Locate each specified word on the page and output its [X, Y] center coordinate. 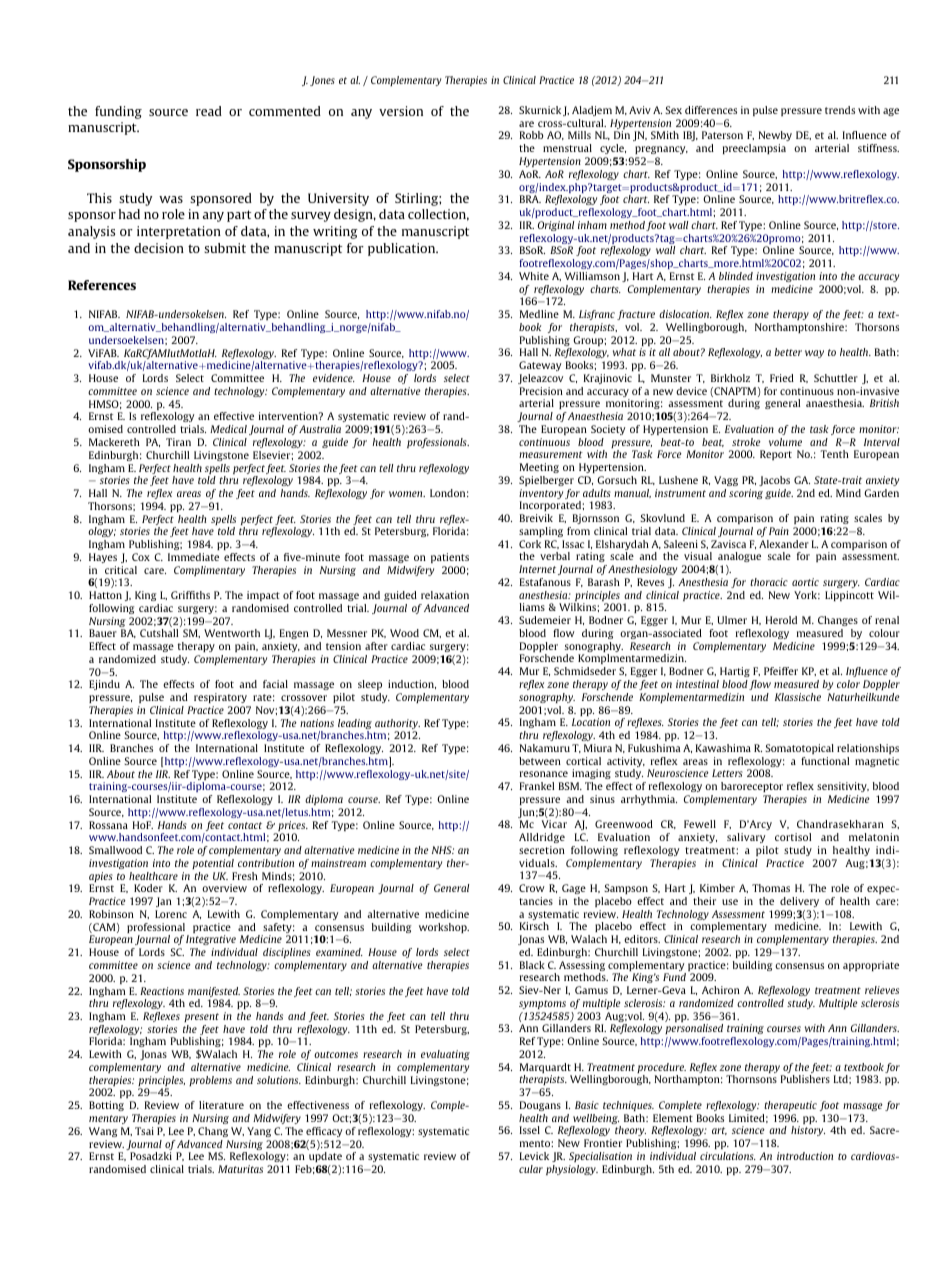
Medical [228, 429]
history [808, 1131]
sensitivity [843, 787]
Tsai [144, 1131]
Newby [775, 138]
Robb [531, 135]
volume [785, 442]
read [209, 111]
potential [213, 864]
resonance [544, 774]
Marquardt [546, 1069]
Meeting [539, 468]
